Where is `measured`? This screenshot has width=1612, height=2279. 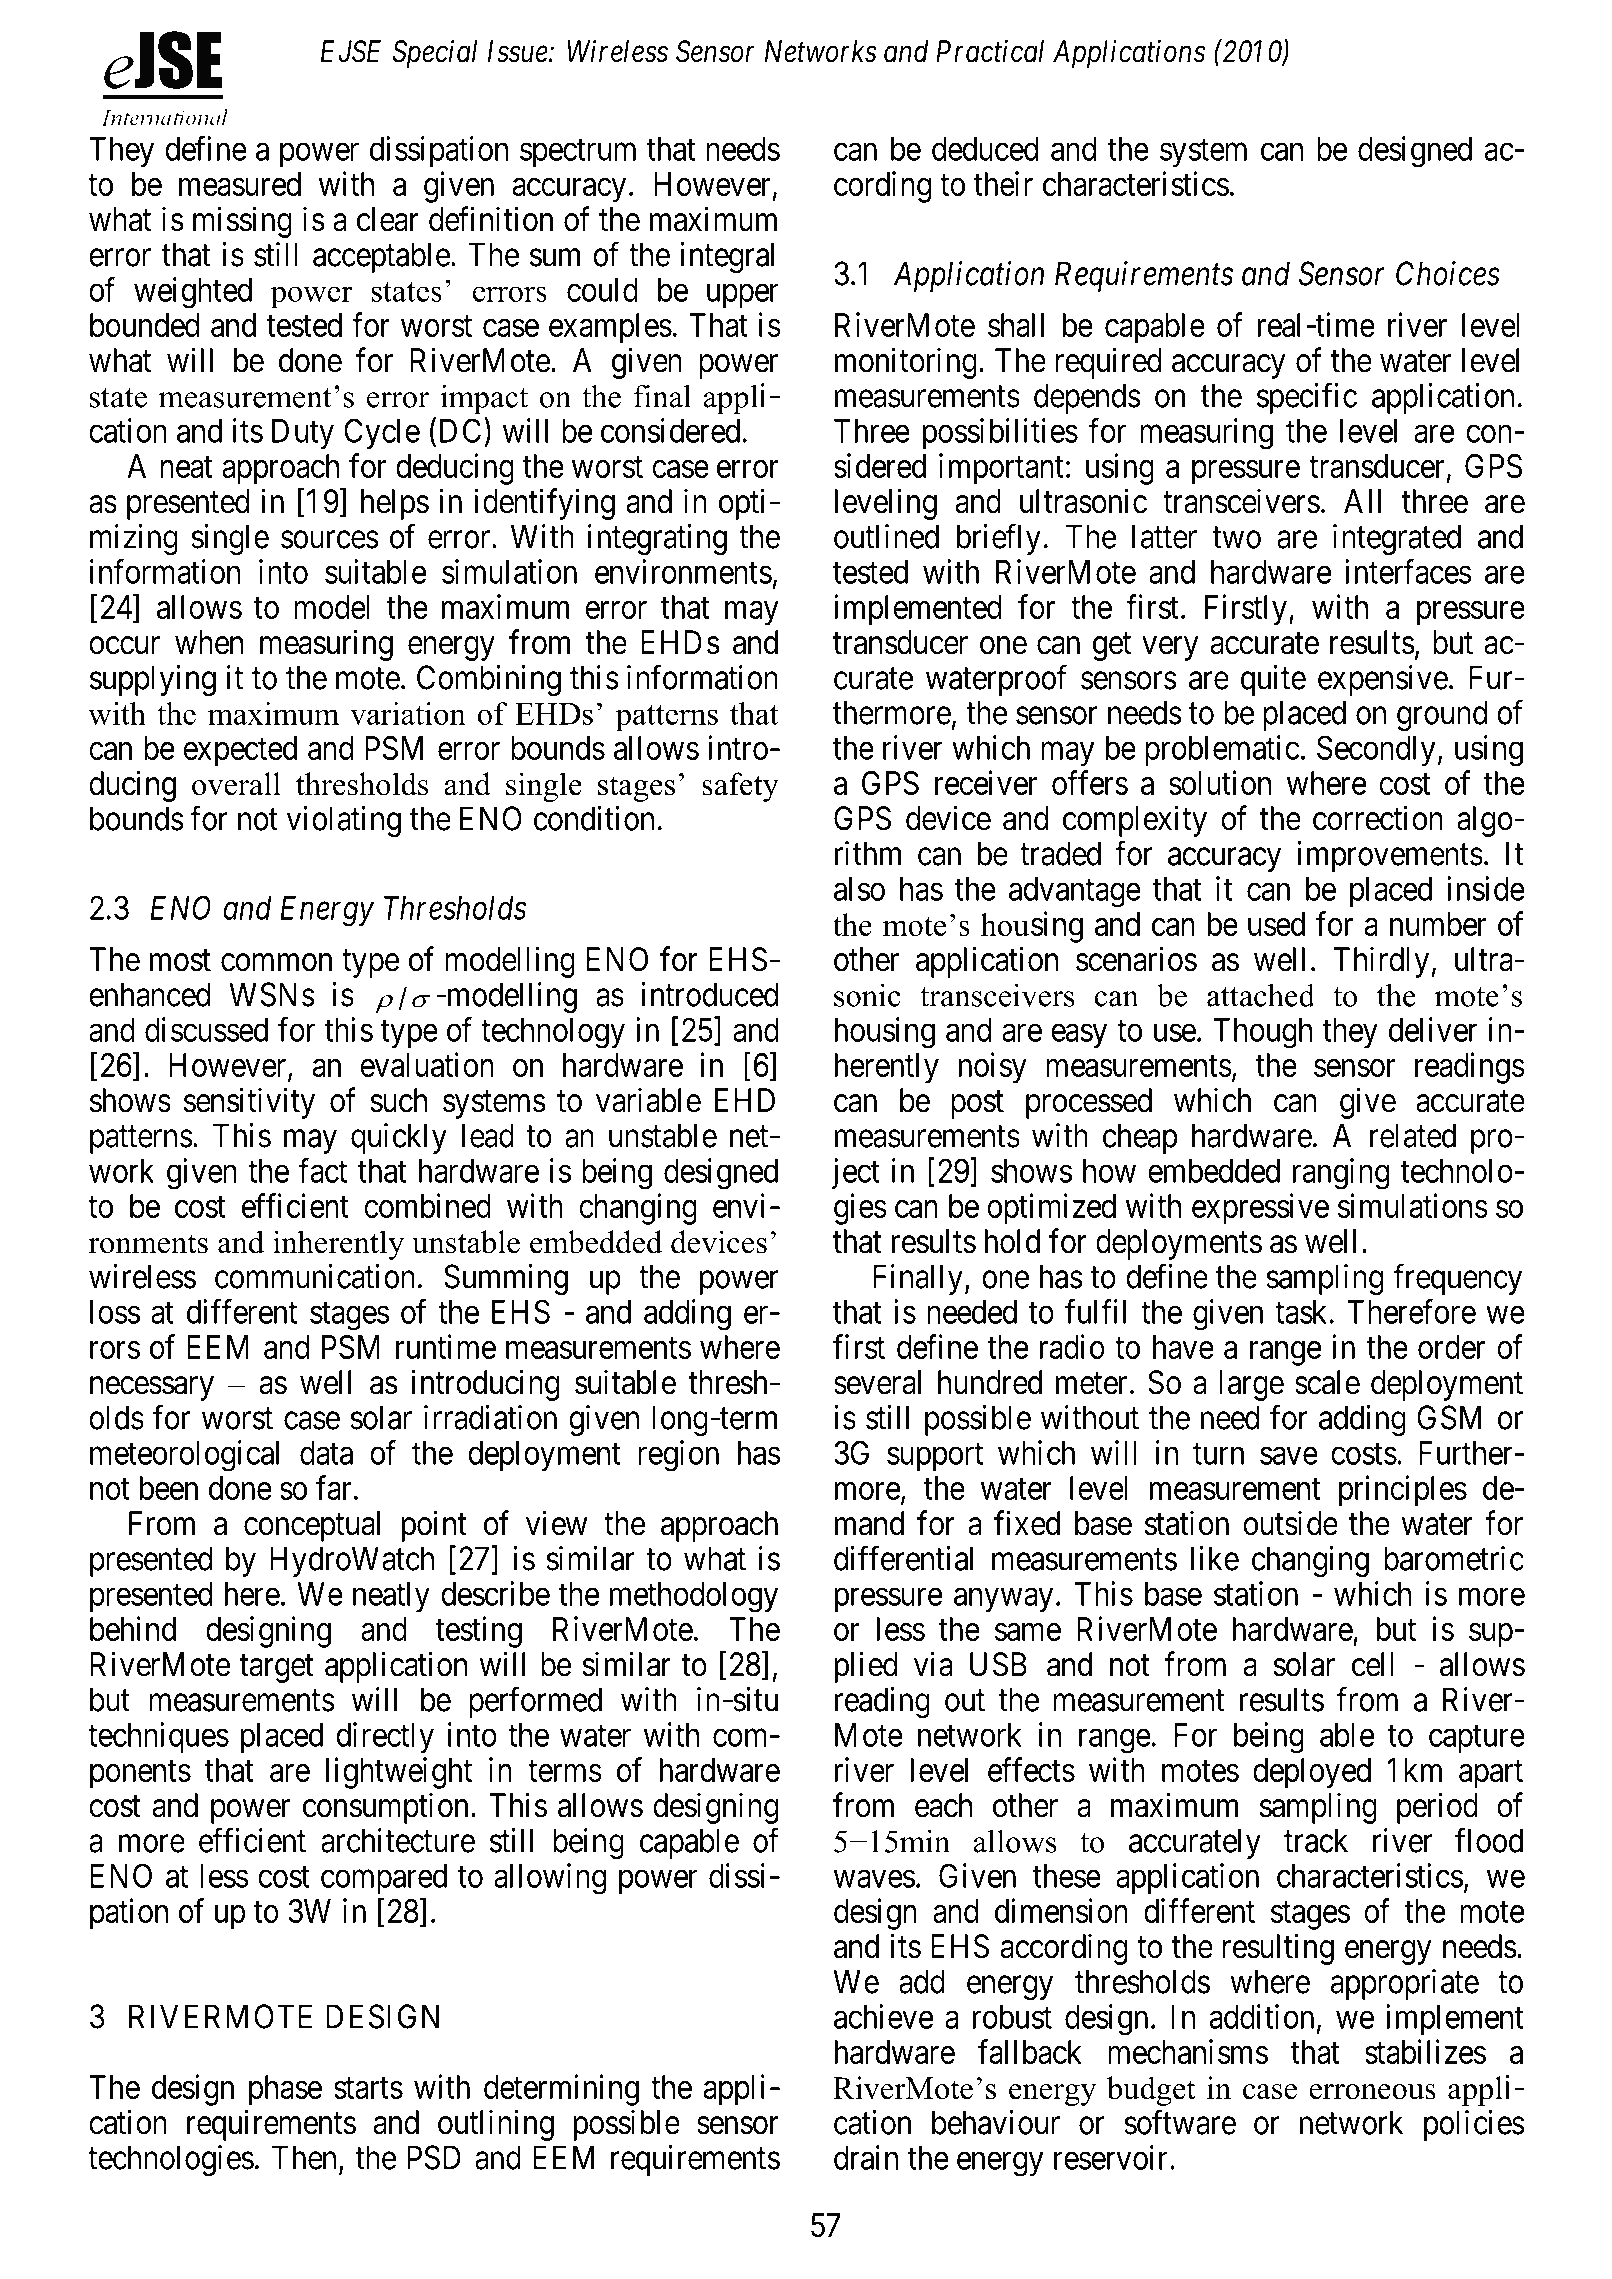 measured is located at coordinates (240, 184).
